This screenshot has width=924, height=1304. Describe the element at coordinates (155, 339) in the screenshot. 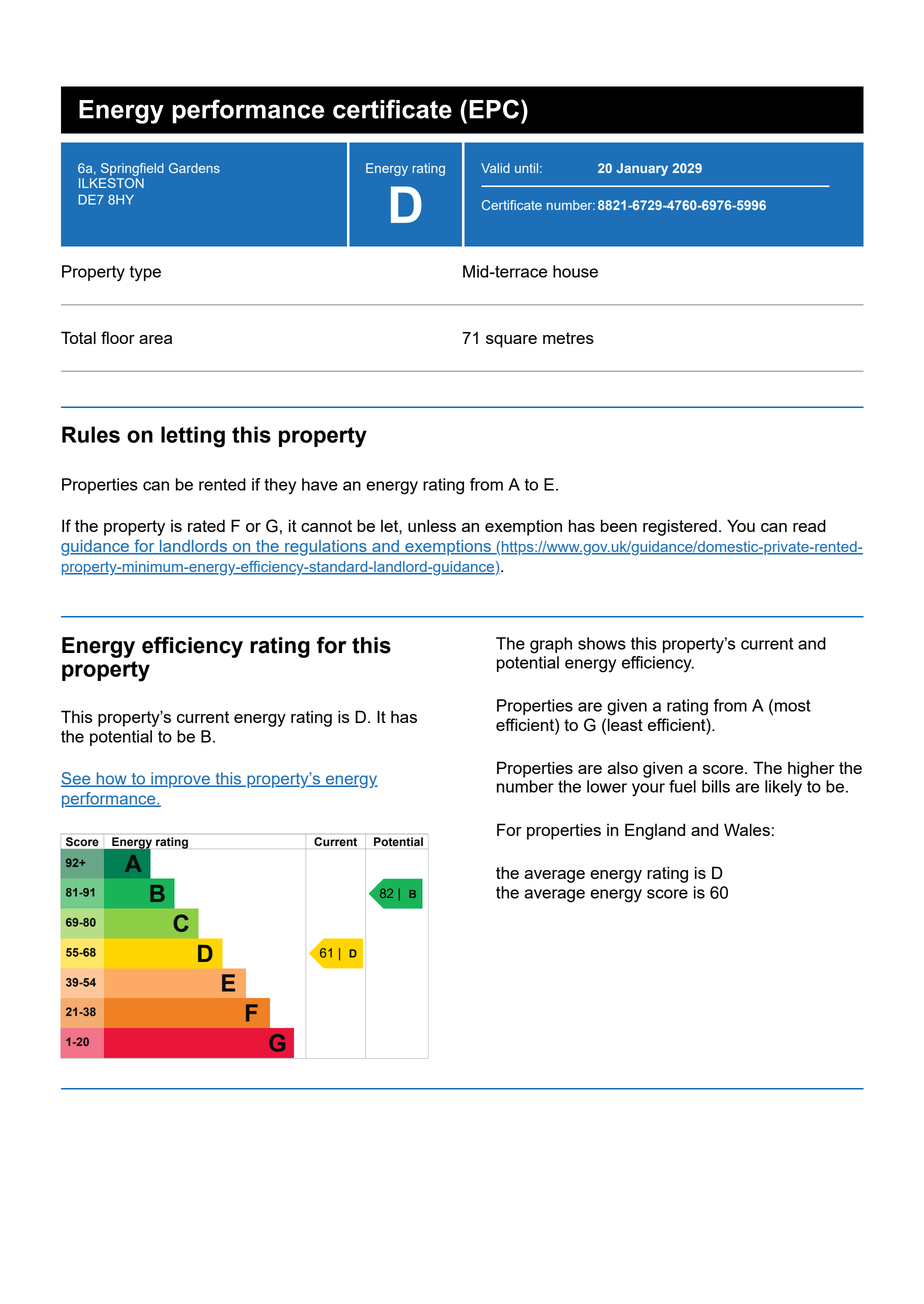

I see `area` at that location.
